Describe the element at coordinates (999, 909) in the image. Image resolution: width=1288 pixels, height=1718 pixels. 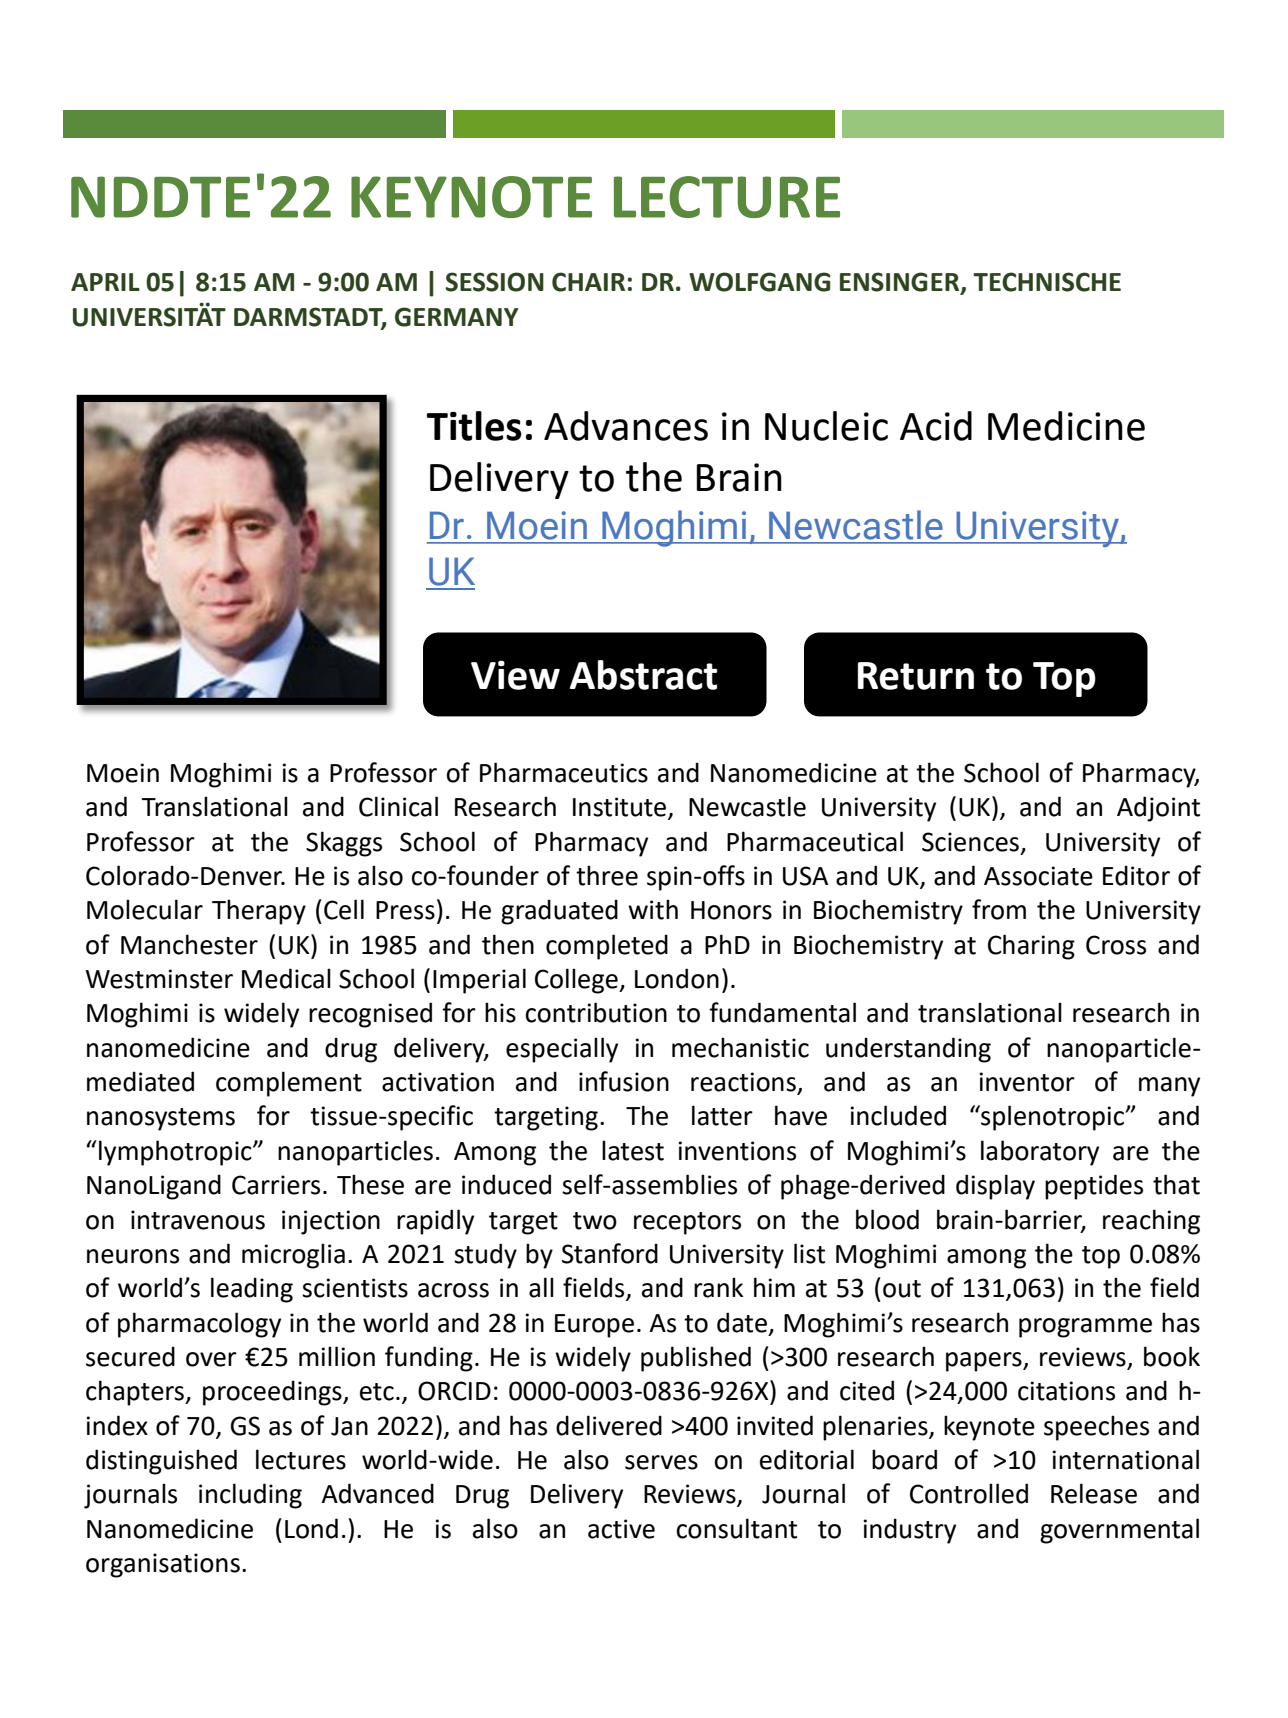
I see `from` at that location.
